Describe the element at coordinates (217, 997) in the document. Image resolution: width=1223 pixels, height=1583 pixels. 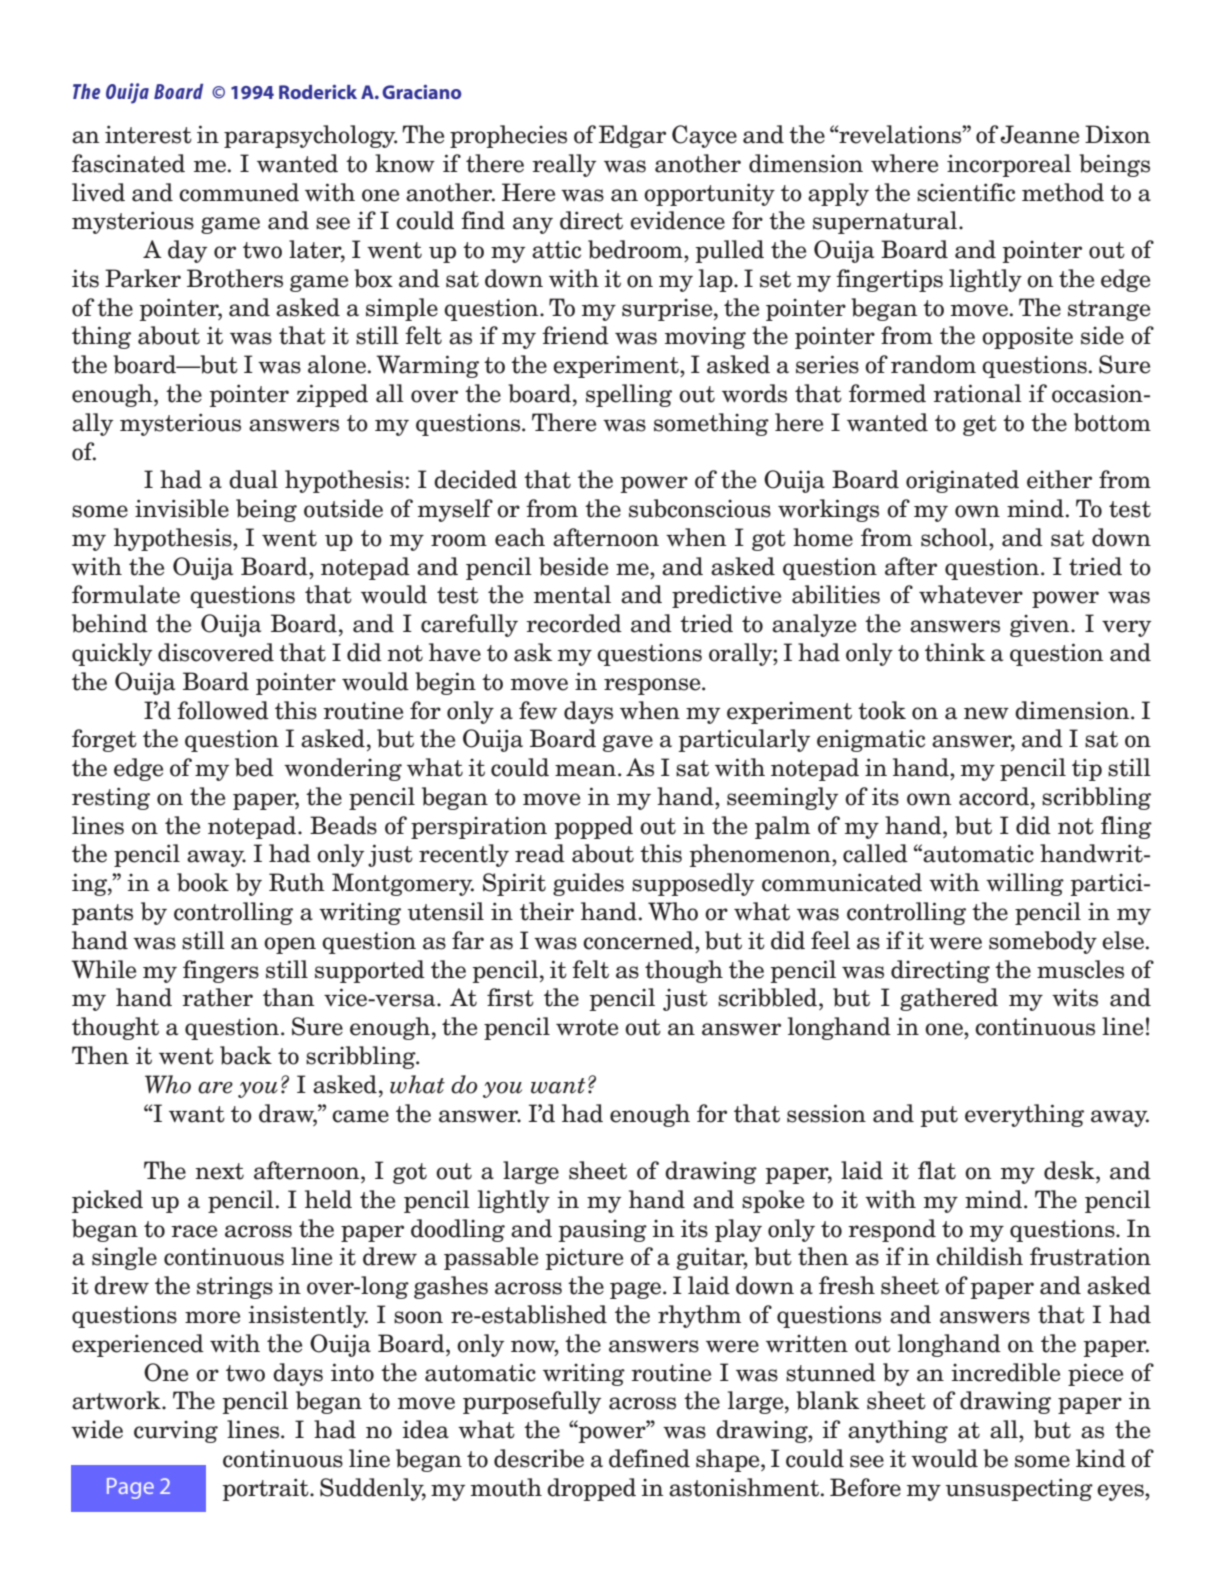
I see `rather` at that location.
